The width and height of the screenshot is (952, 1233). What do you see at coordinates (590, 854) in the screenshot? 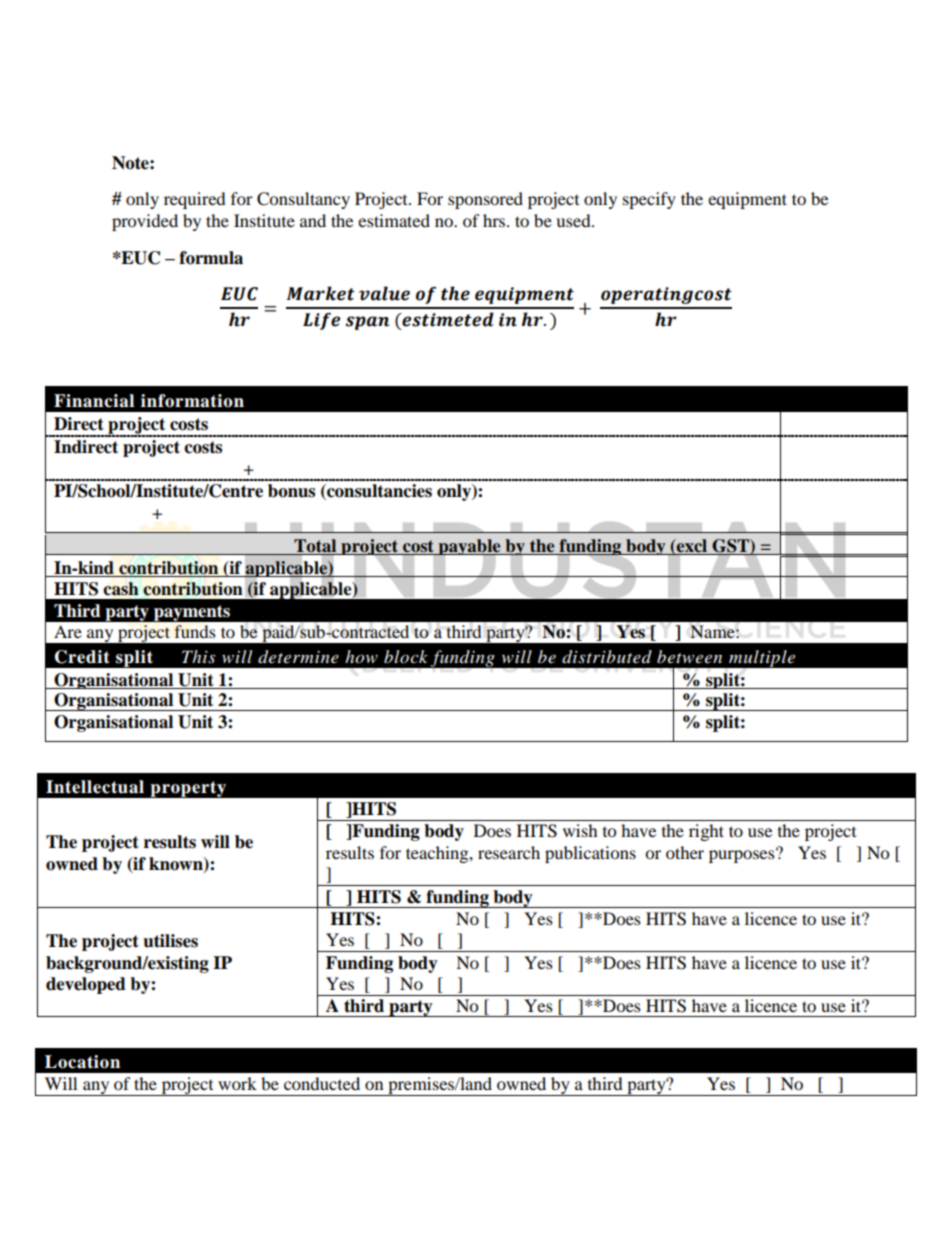
I see `publications` at bounding box center [590, 854].
